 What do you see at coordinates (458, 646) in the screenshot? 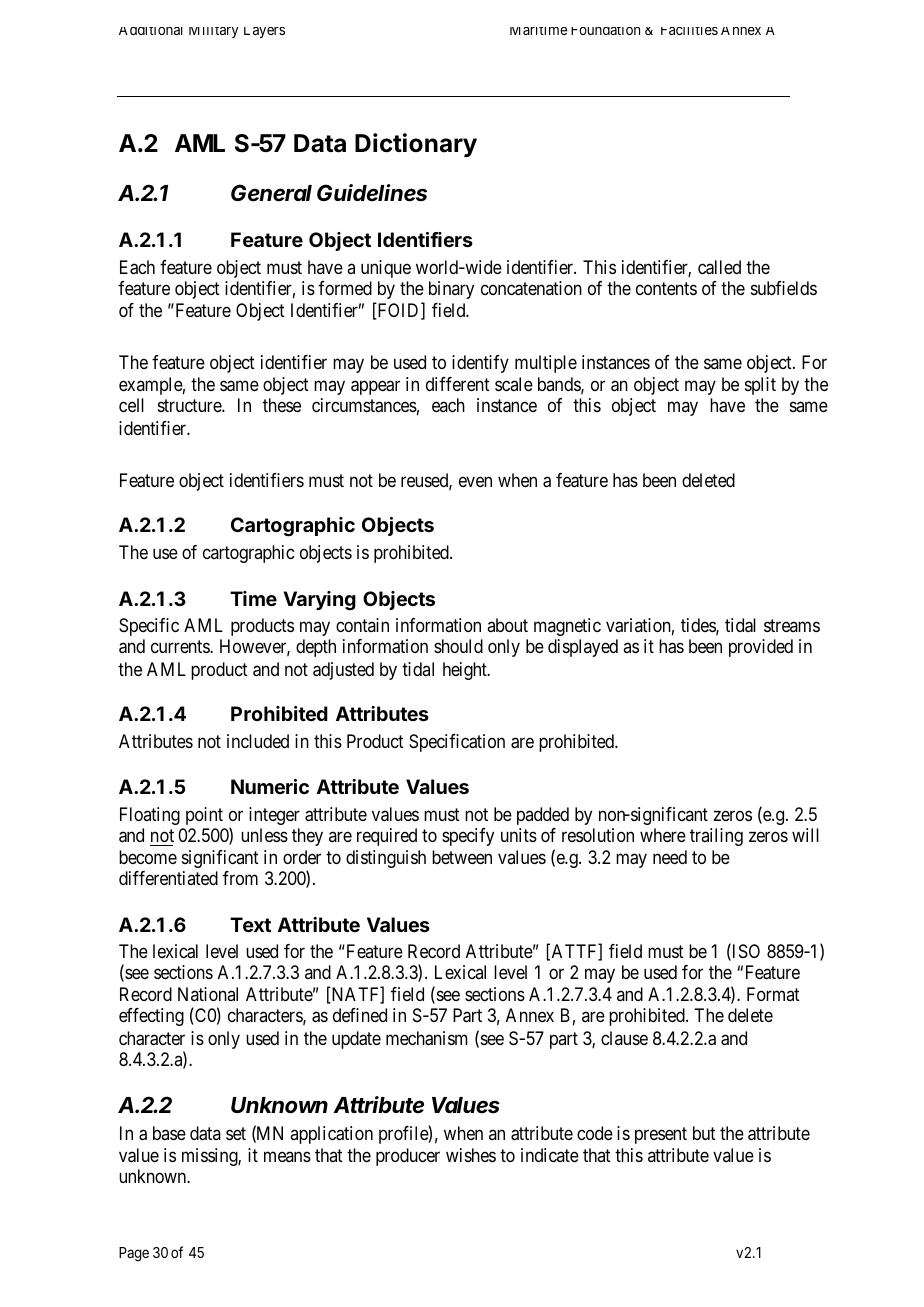
I see `should` at bounding box center [458, 646].
